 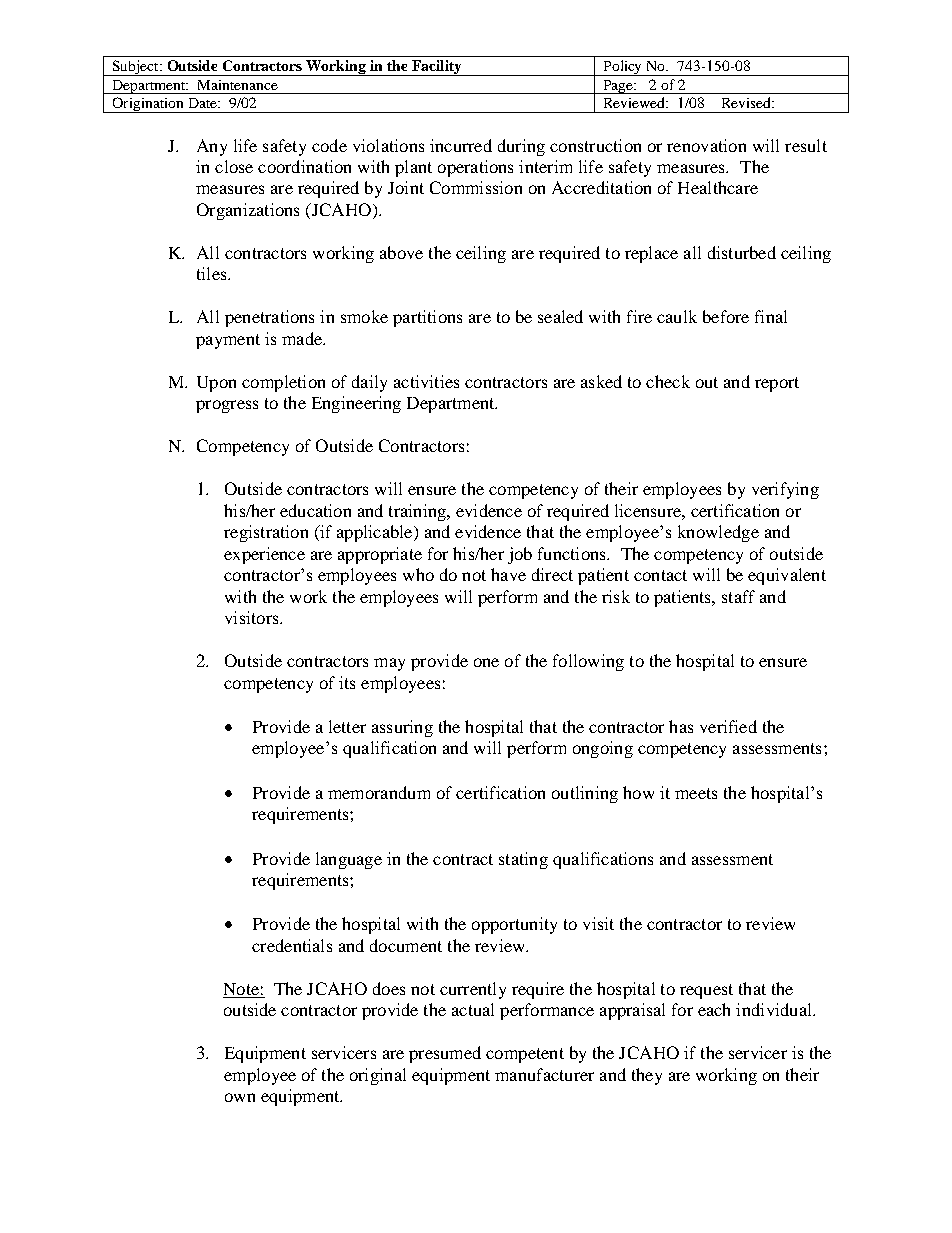 What do you see at coordinates (240, 1097) in the image?
I see `own` at bounding box center [240, 1097].
